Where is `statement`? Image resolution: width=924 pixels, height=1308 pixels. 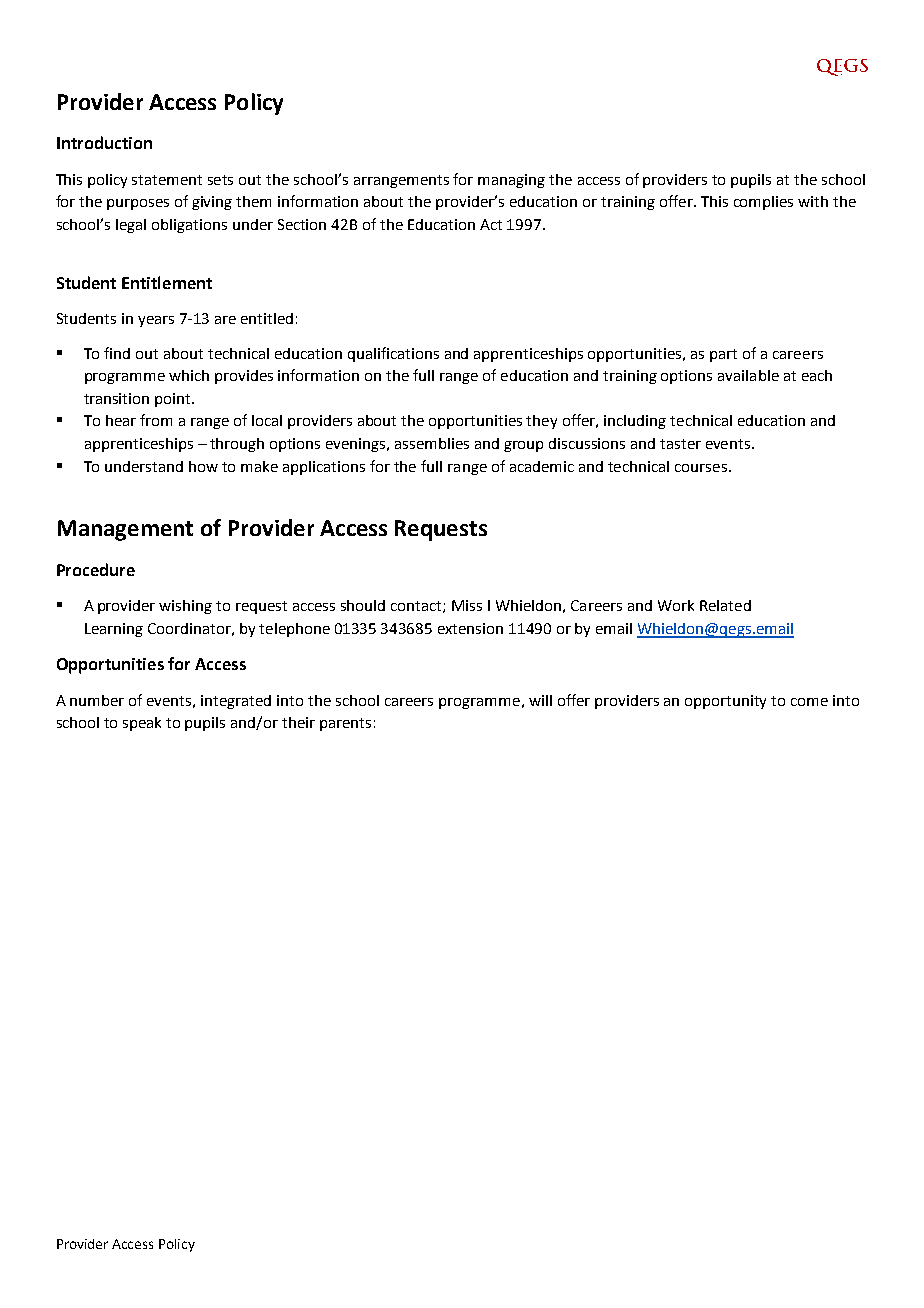
statement is located at coordinates (167, 180).
